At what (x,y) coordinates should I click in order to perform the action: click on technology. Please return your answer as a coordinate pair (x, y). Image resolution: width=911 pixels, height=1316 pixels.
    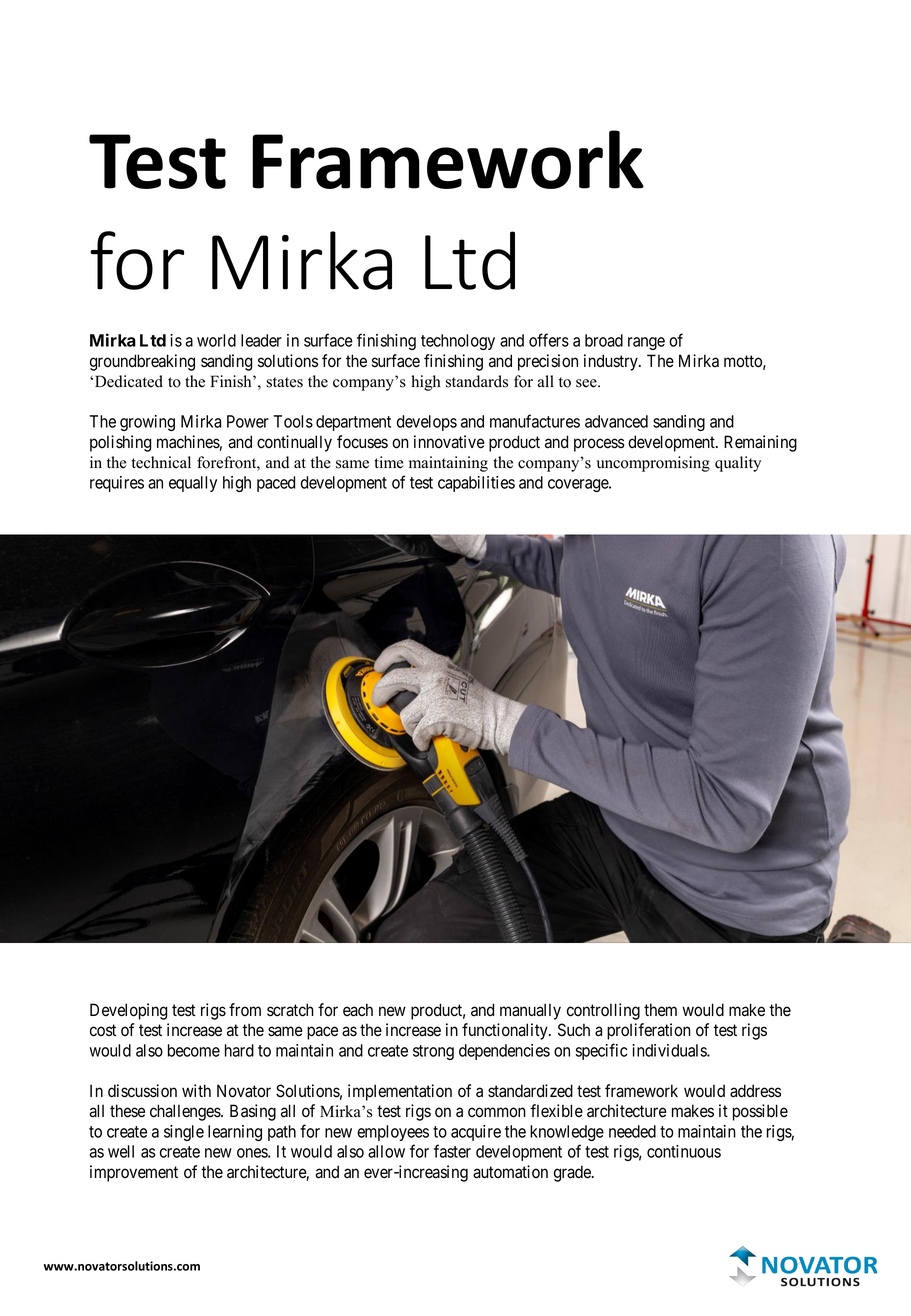
    Looking at the image, I should click on (458, 342).
